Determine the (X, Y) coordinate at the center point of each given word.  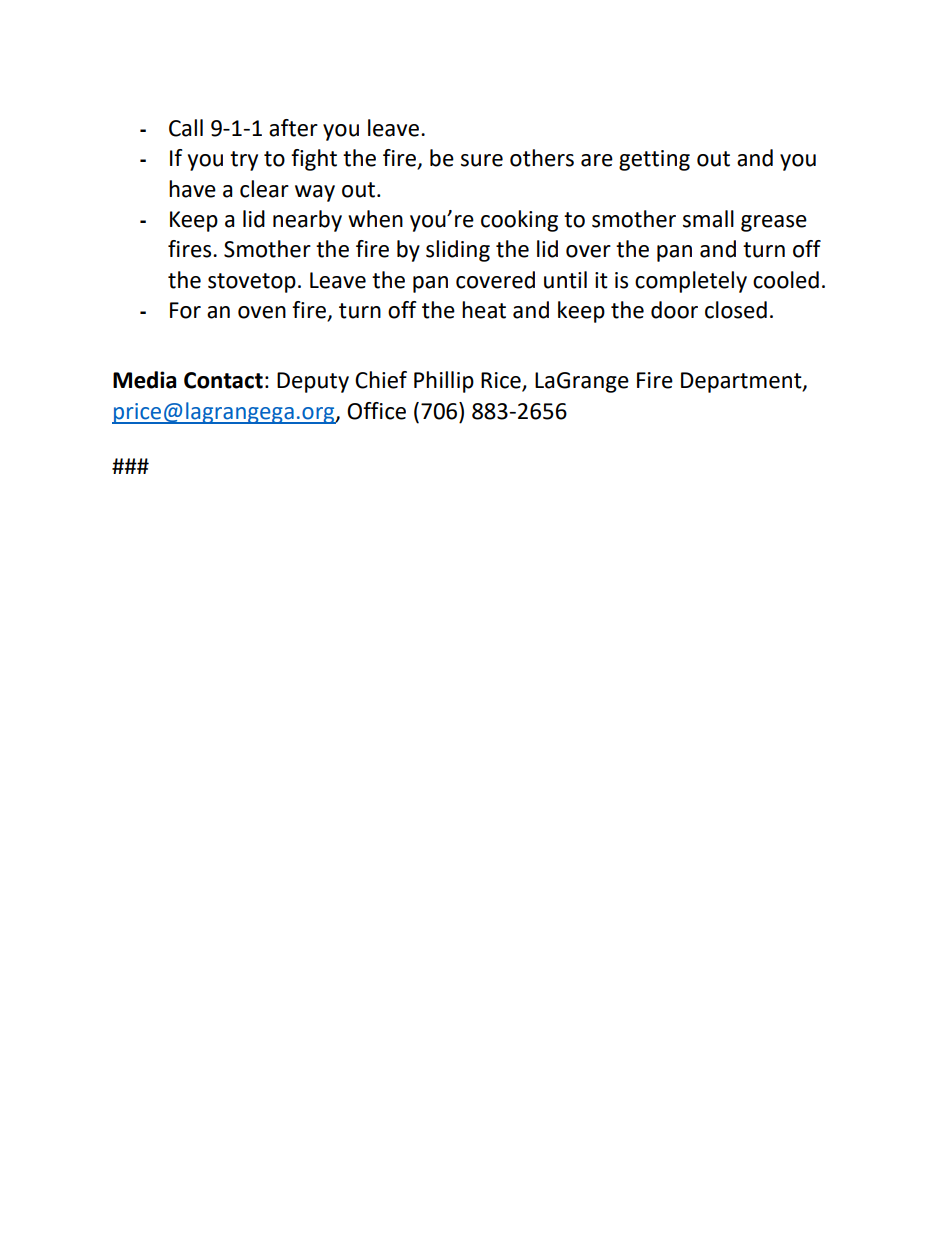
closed (736, 310)
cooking (519, 221)
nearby (307, 221)
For (185, 310)
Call (186, 128)
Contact (223, 380)
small (708, 219)
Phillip (444, 382)
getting (654, 160)
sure (482, 160)
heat (484, 310)
